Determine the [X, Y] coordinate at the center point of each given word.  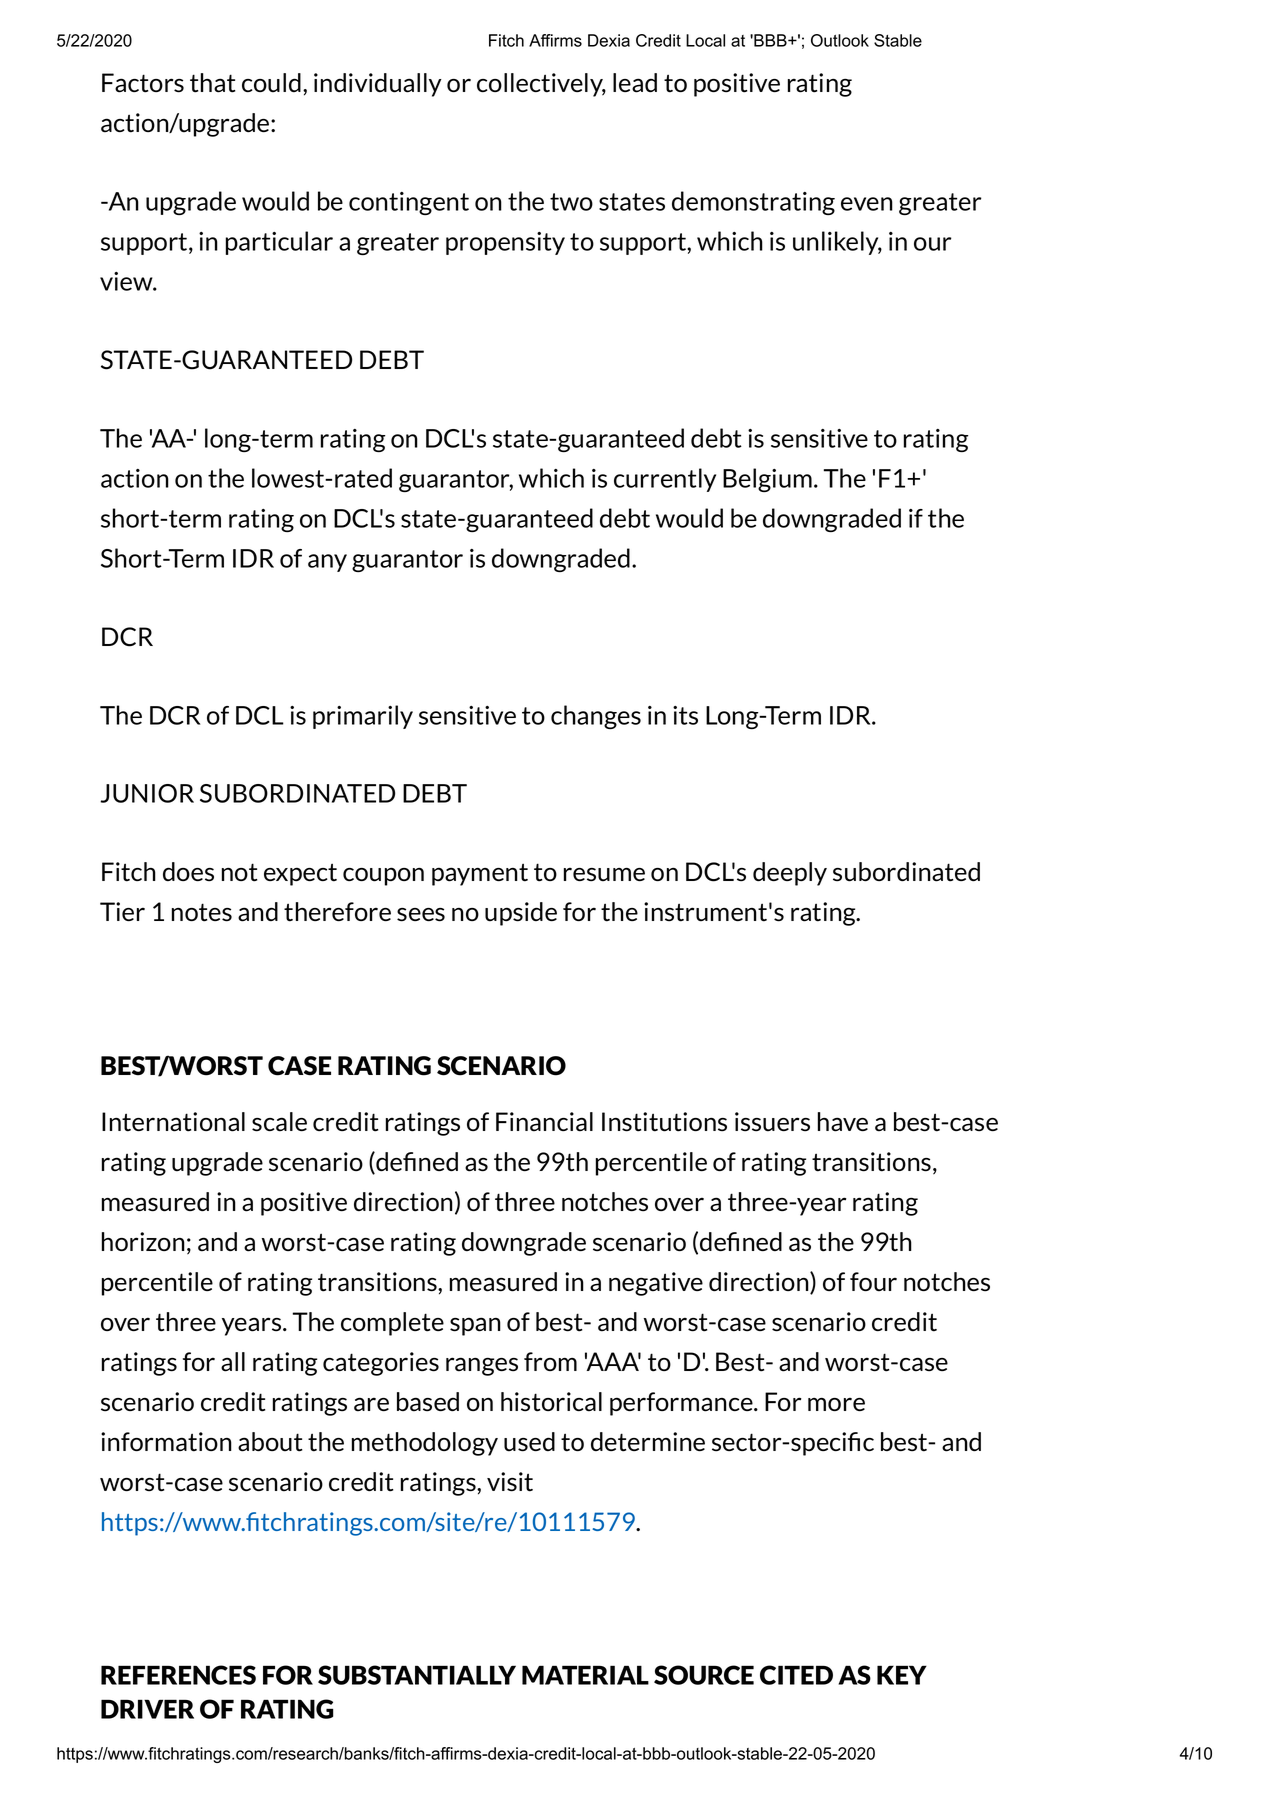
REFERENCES [178, 1675]
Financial [544, 1122]
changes [596, 717]
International [173, 1122]
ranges [482, 1366]
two [571, 202]
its [685, 715]
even [867, 204]
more [836, 1404]
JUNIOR [147, 793]
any [327, 563]
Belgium [767, 480]
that [212, 83]
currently [665, 480]
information [166, 1442]
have [843, 1122]
